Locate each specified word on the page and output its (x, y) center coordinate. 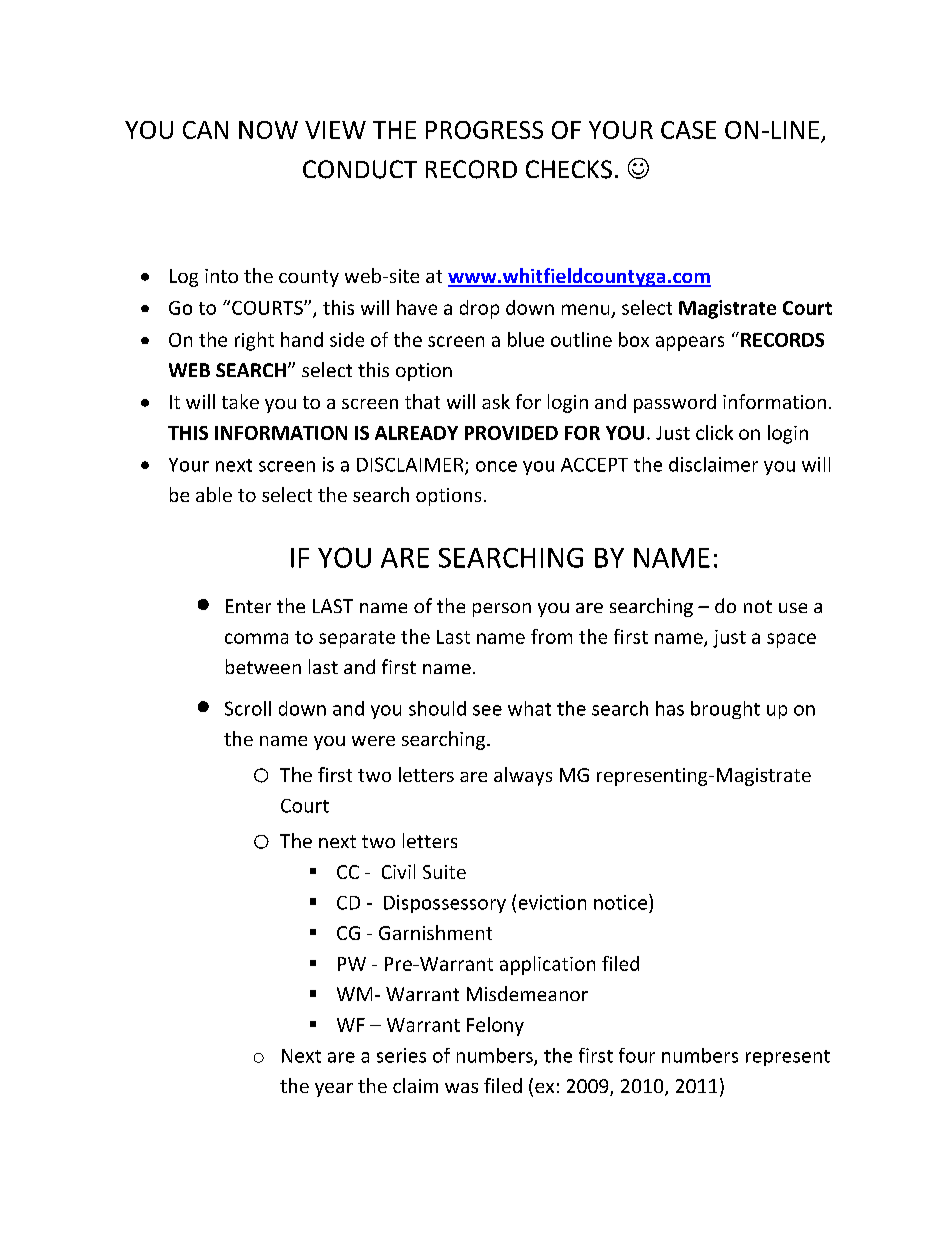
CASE (688, 130)
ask (496, 401)
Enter (248, 606)
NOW (268, 130)
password (675, 403)
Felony (495, 1026)
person (502, 610)
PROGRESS (484, 130)
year (334, 1090)
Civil (398, 871)
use (793, 608)
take (240, 401)
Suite (444, 872)
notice (620, 902)
